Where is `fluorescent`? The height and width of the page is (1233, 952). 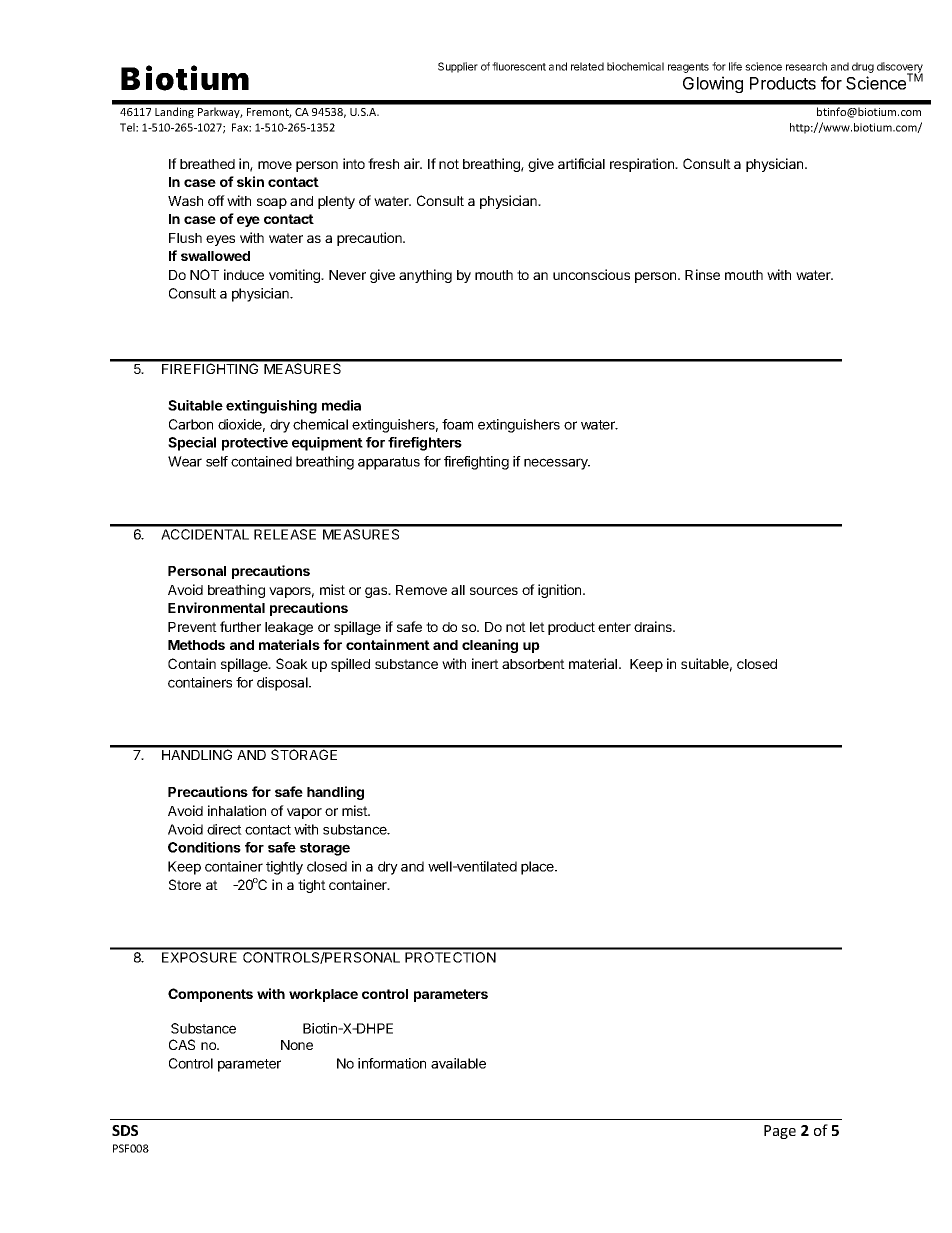
fluorescent is located at coordinates (519, 66).
